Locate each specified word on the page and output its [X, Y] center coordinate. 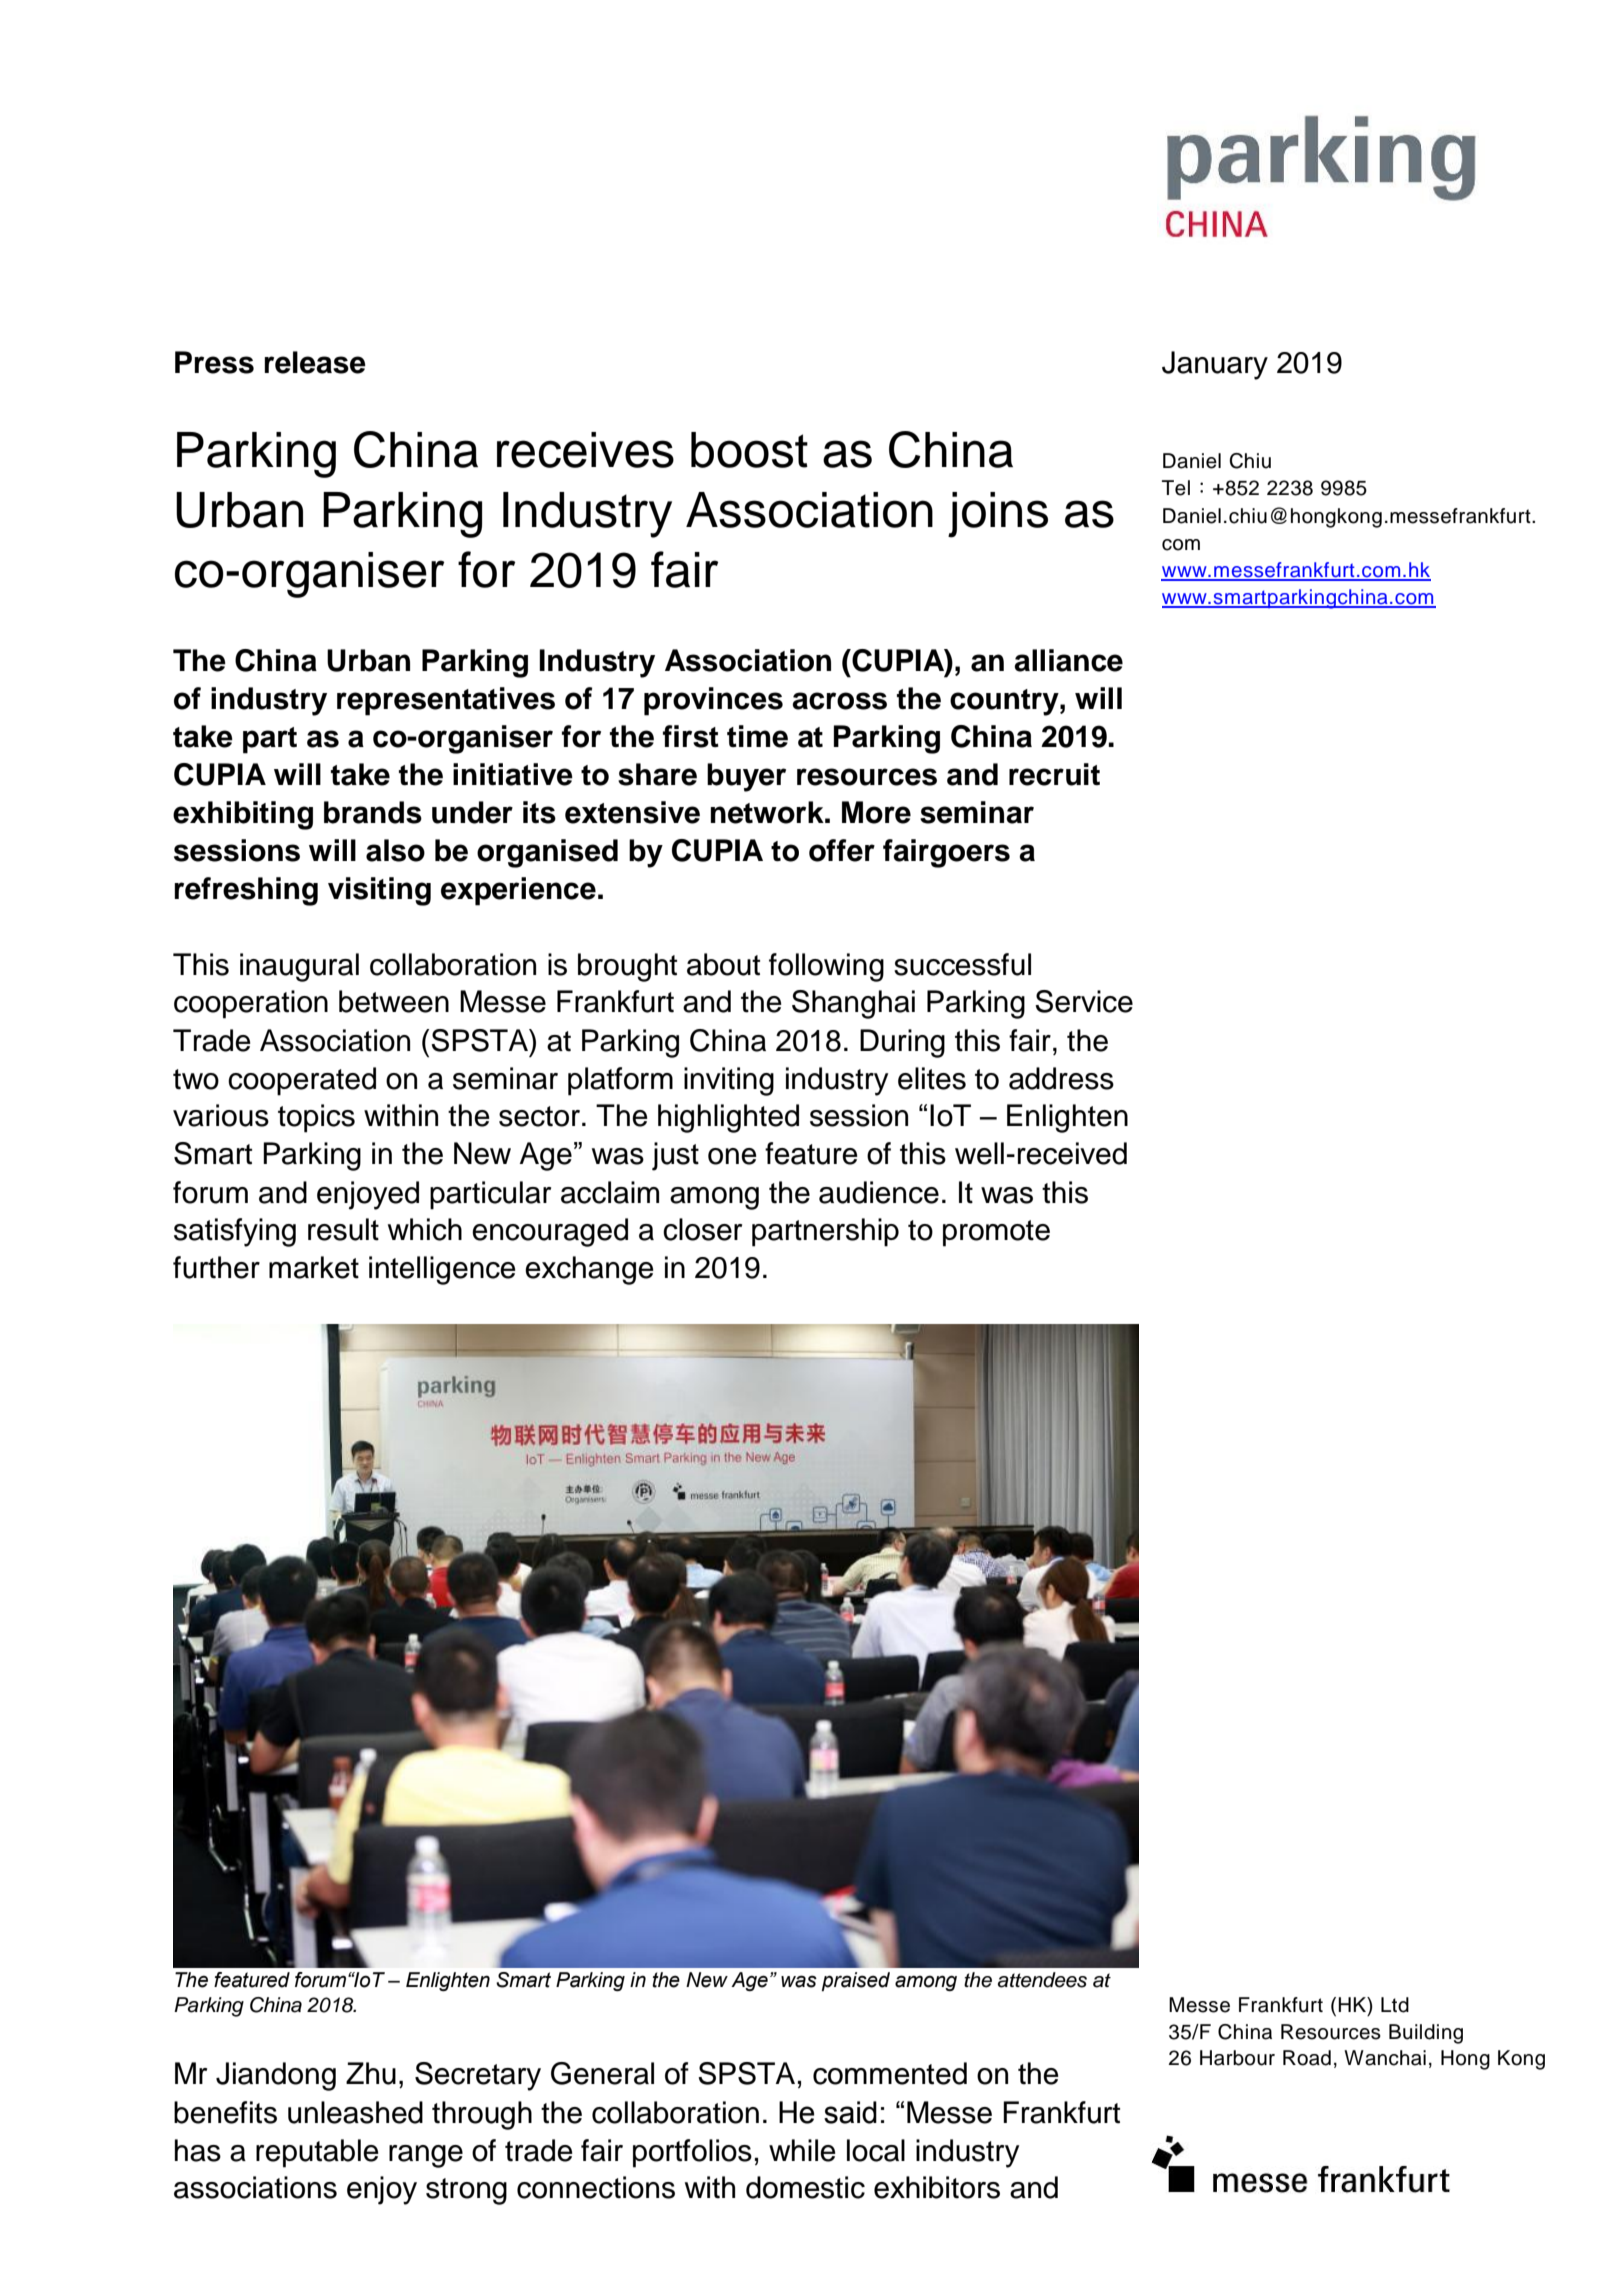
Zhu [371, 2073]
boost [749, 450]
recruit [1054, 774]
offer [842, 850]
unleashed [355, 2112]
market [314, 1267]
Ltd [1395, 2005]
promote [996, 1233]
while [802, 2150]
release [315, 362]
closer [702, 1229]
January [1215, 365]
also [395, 850]
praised [856, 1981]
